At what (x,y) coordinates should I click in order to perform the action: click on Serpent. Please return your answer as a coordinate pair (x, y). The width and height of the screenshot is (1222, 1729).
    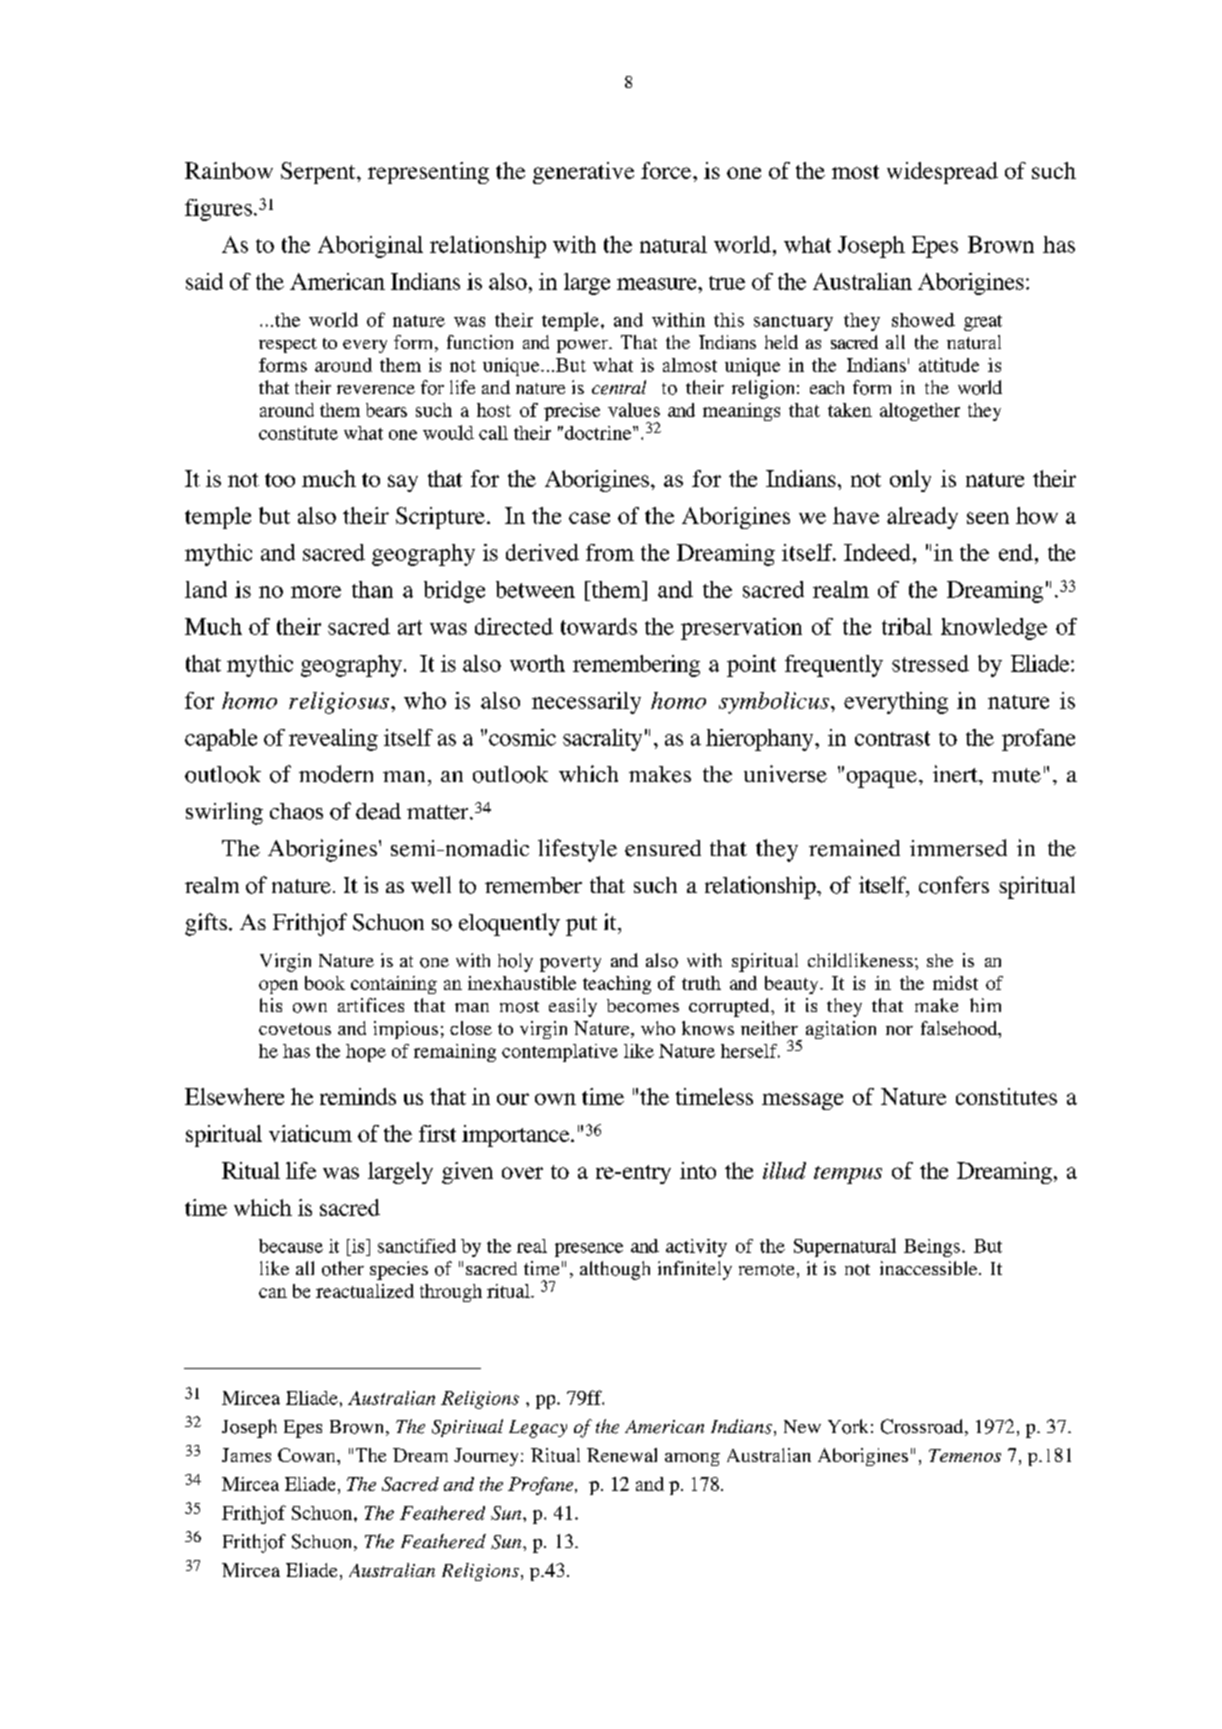
    Looking at the image, I should click on (319, 173).
